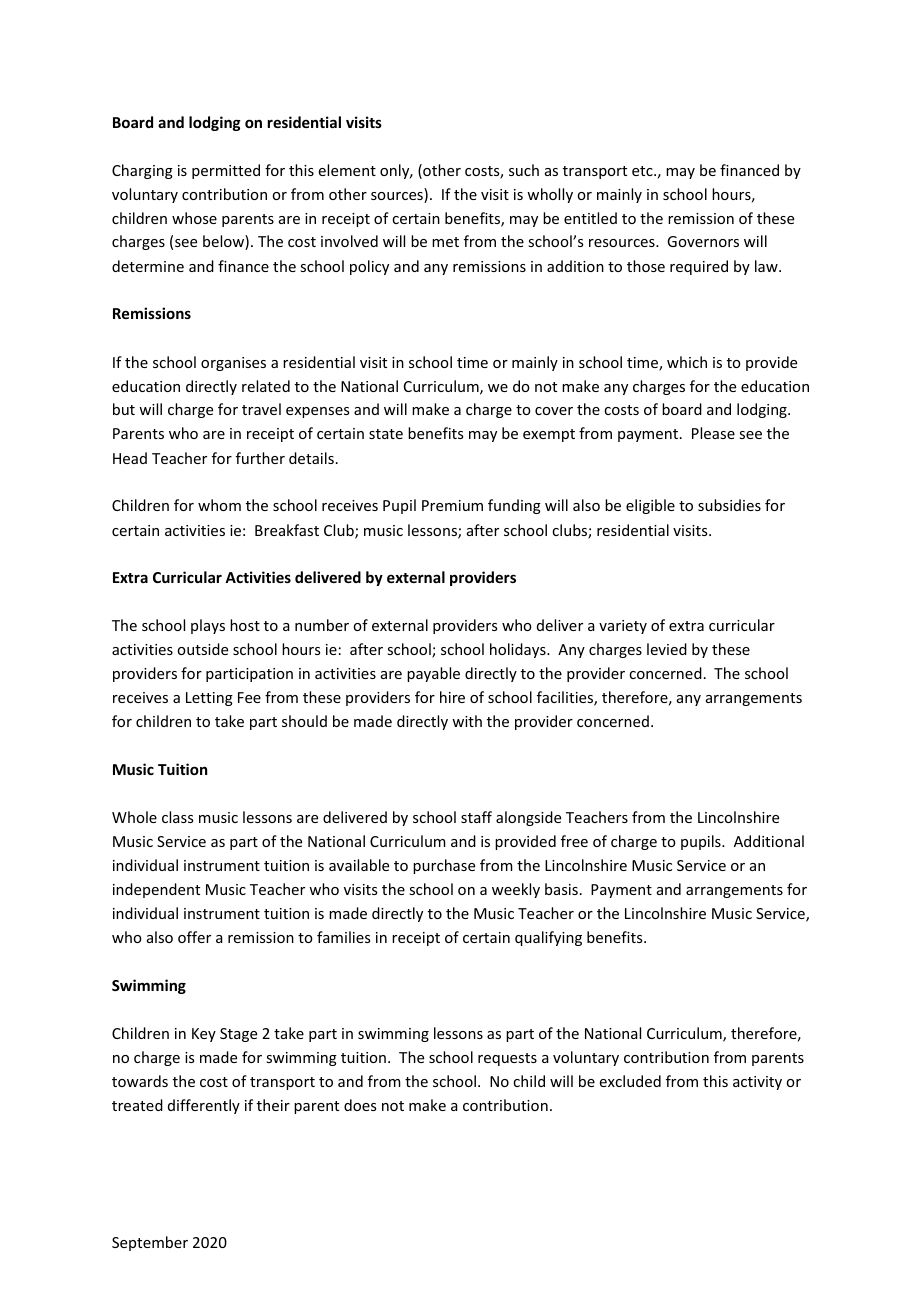 The image size is (924, 1308). Describe the element at coordinates (703, 241) in the screenshot. I see `Governors` at that location.
